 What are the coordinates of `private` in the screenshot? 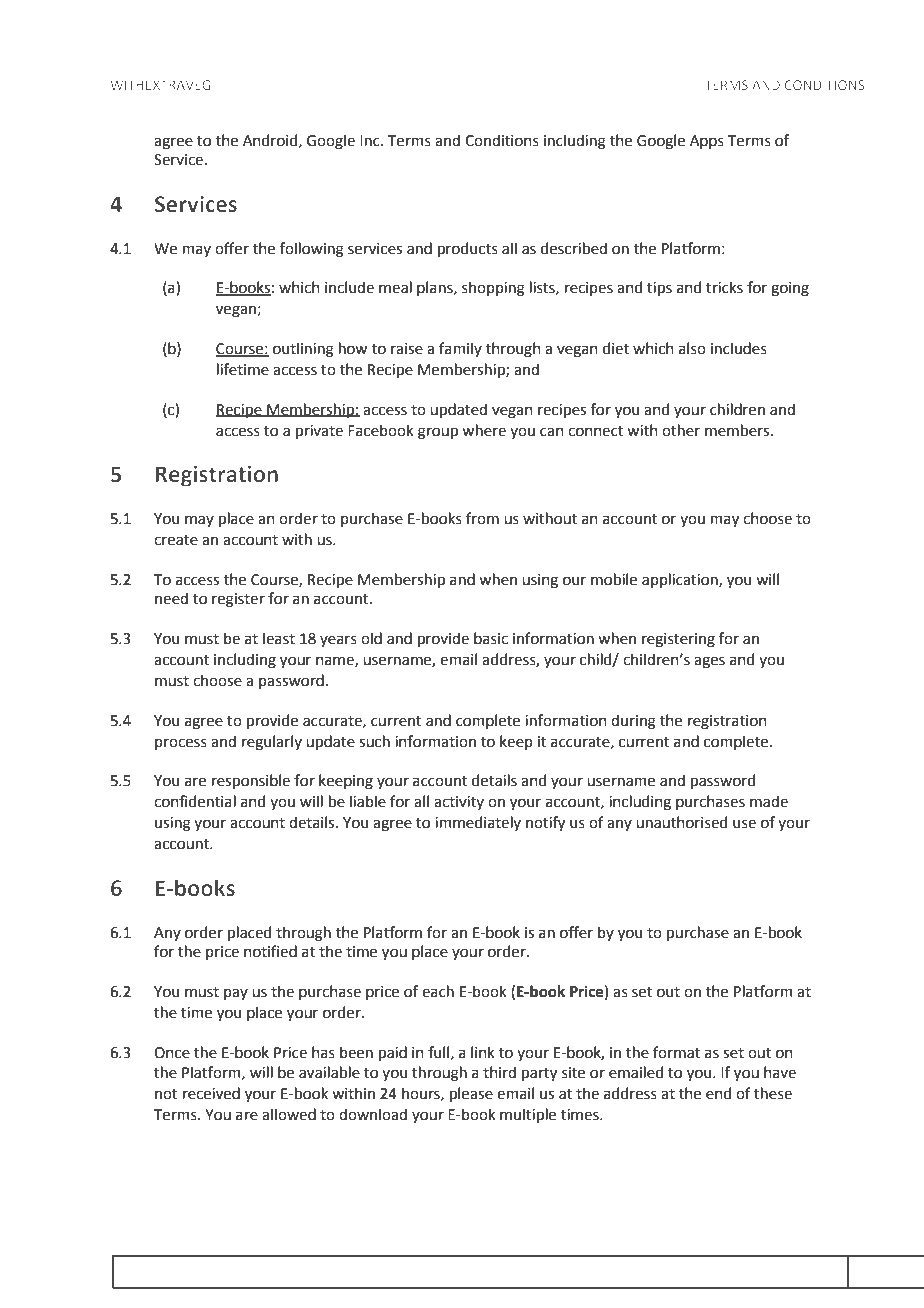 It's located at (319, 432).
